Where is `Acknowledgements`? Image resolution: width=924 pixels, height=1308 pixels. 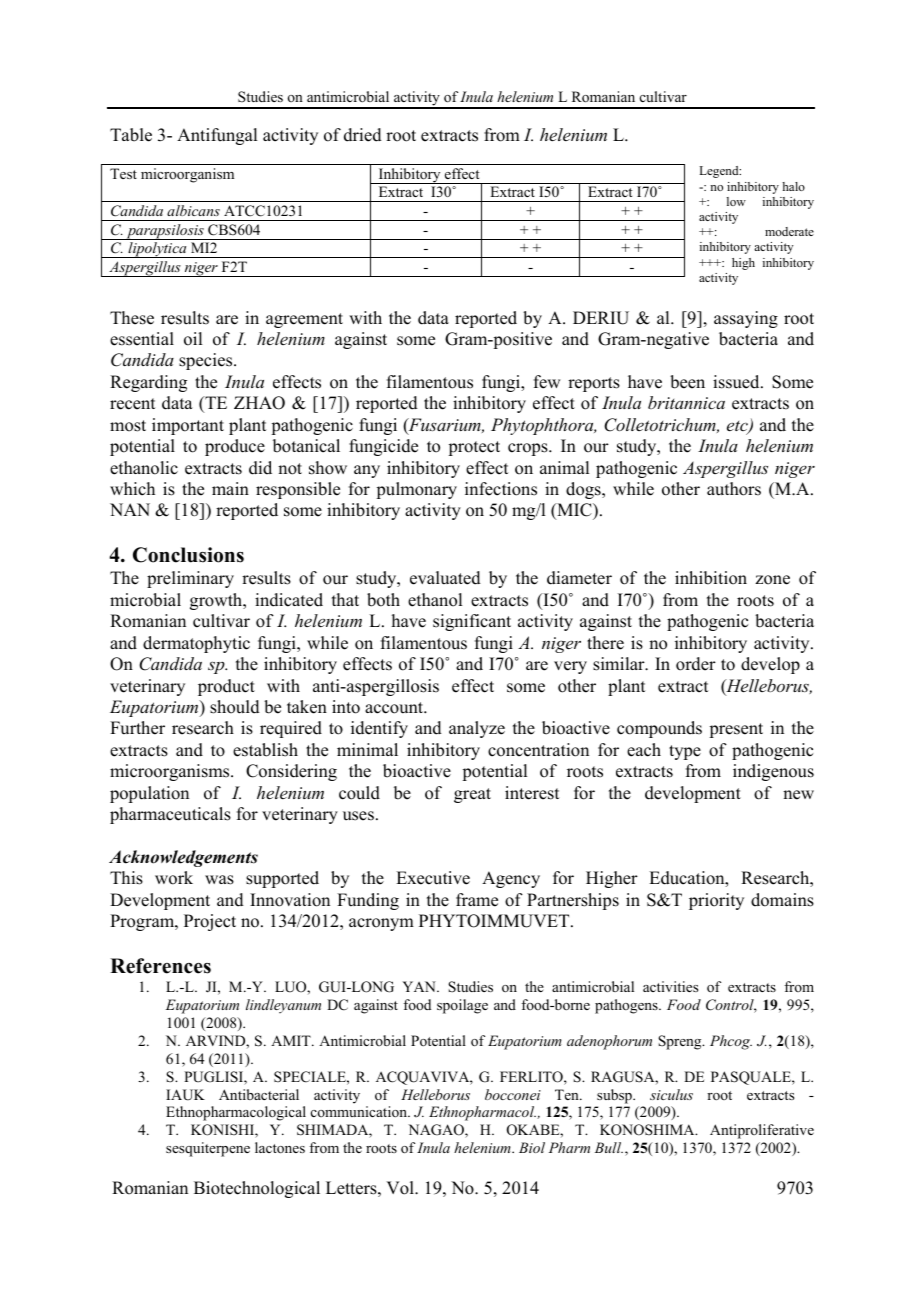 Acknowledgements is located at coordinates (183, 858).
